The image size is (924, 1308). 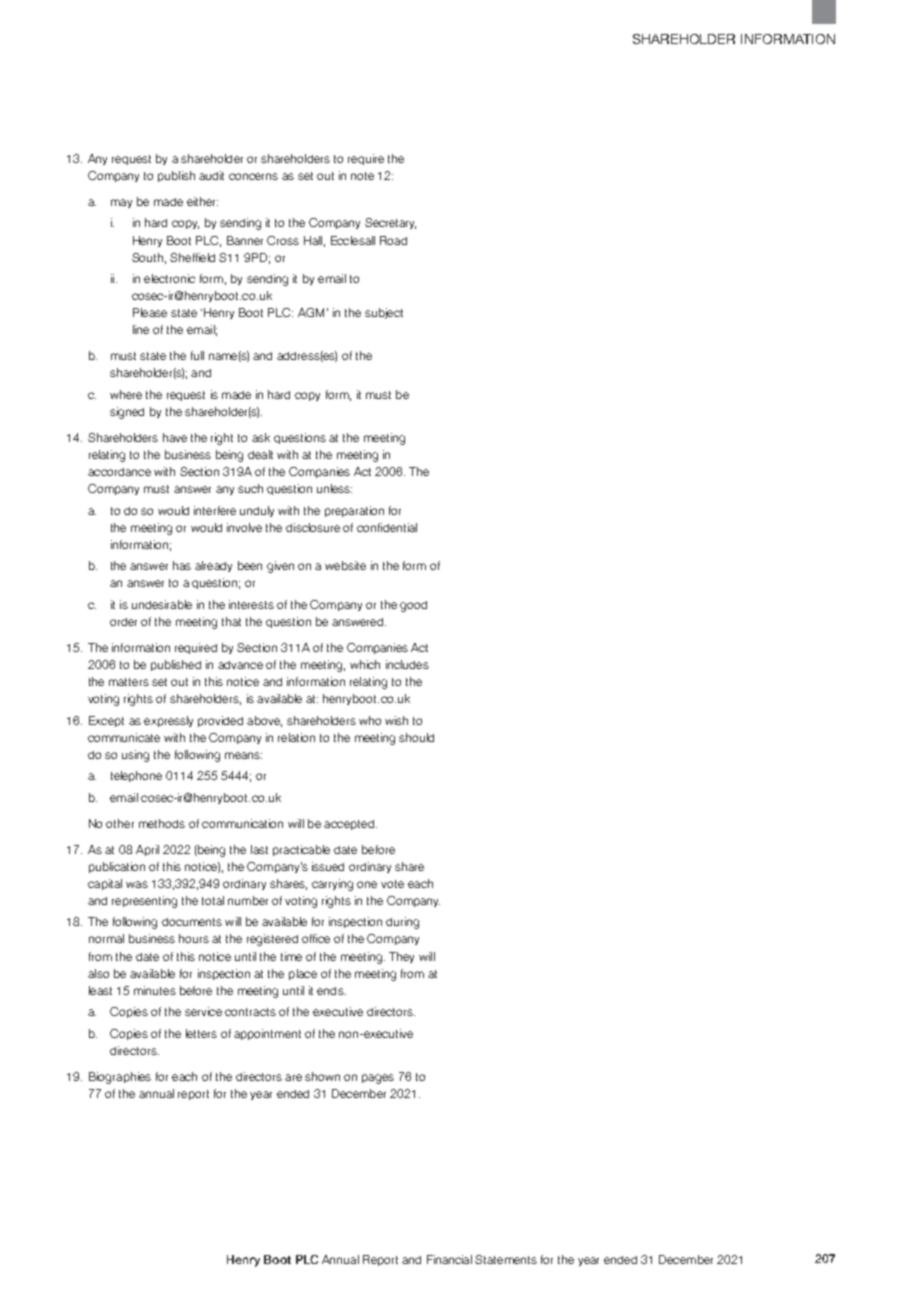 I want to click on may, so click(x=121, y=203).
